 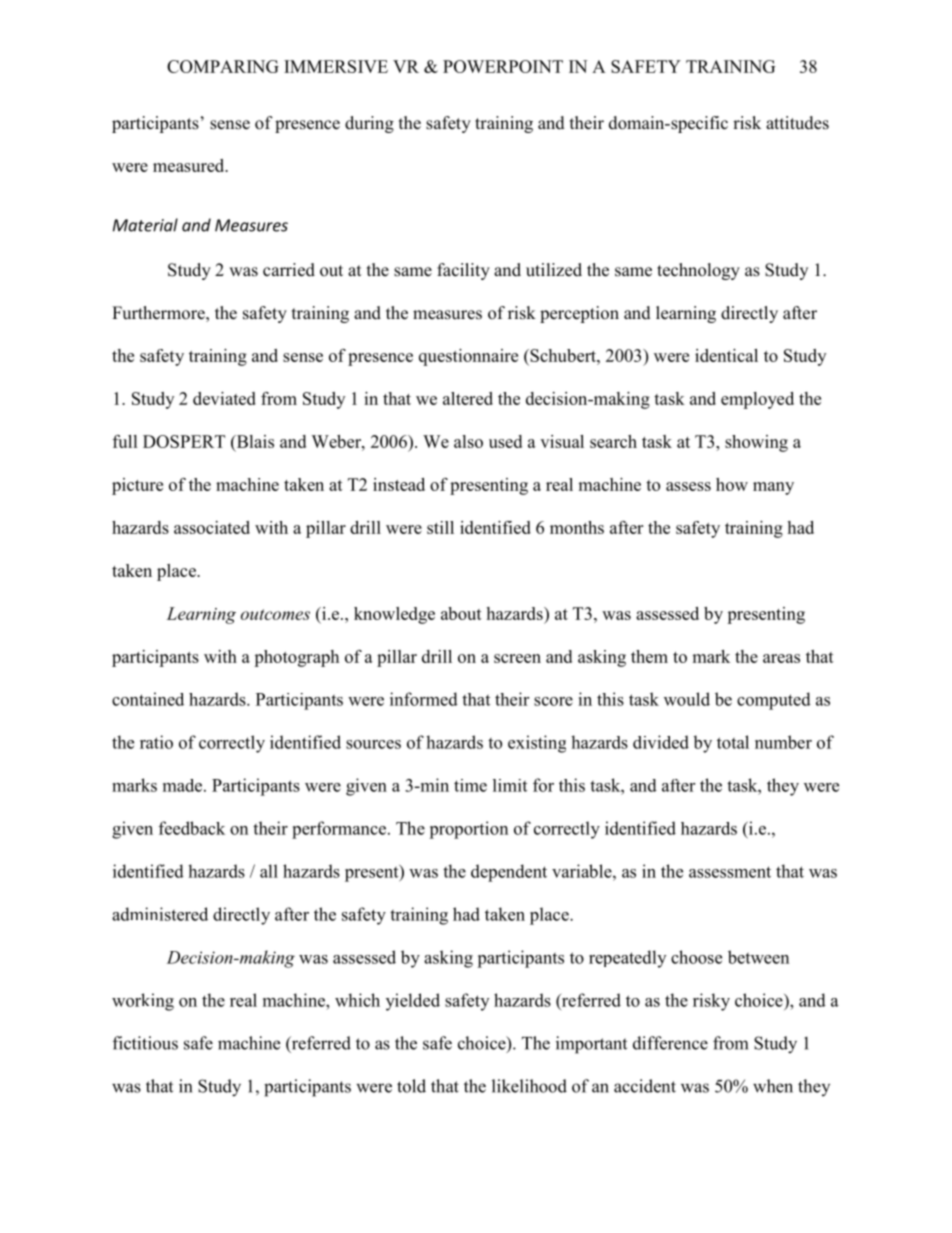 I want to click on associated, so click(x=212, y=527).
